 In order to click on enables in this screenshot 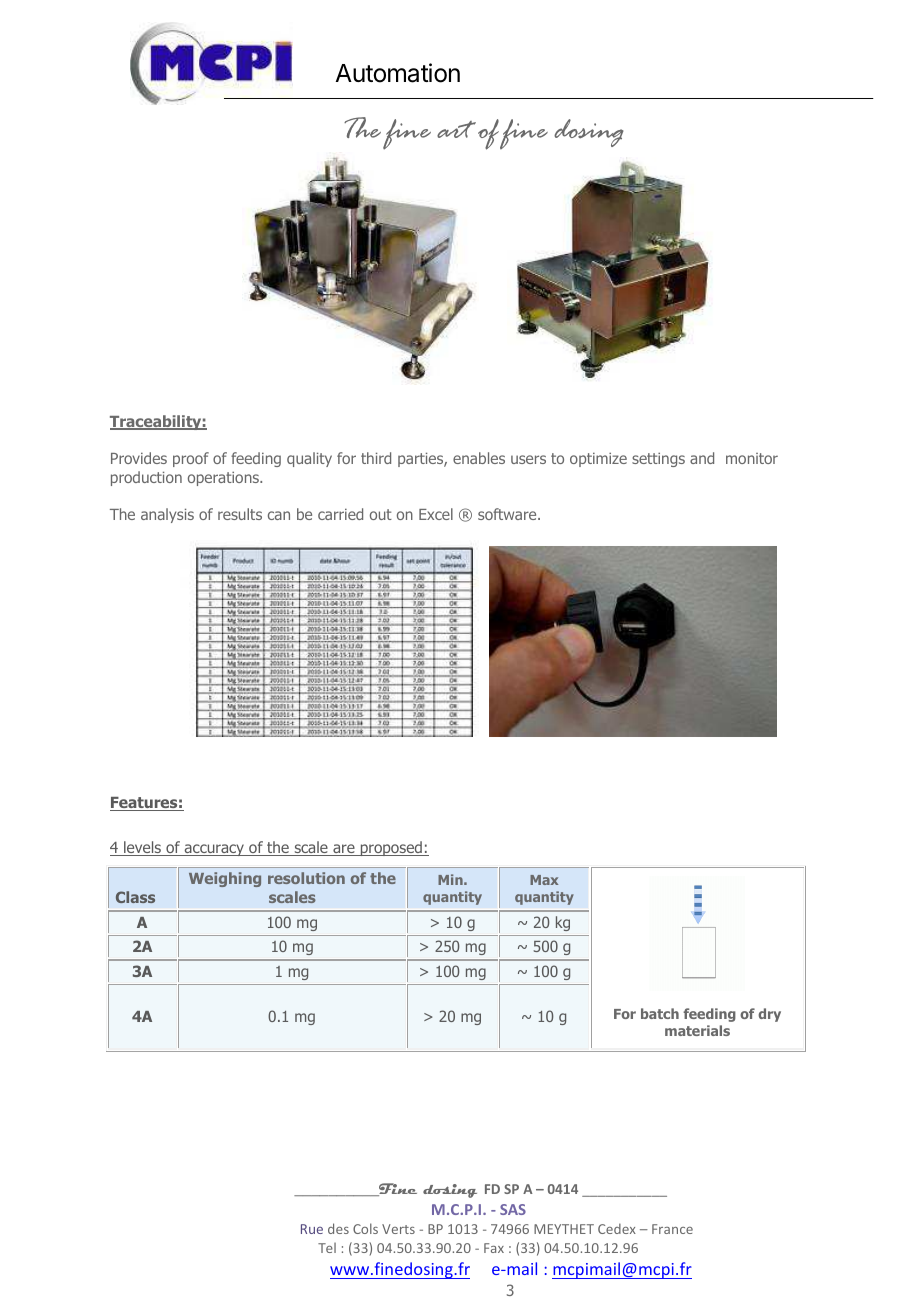, I will do `click(479, 458)`.
